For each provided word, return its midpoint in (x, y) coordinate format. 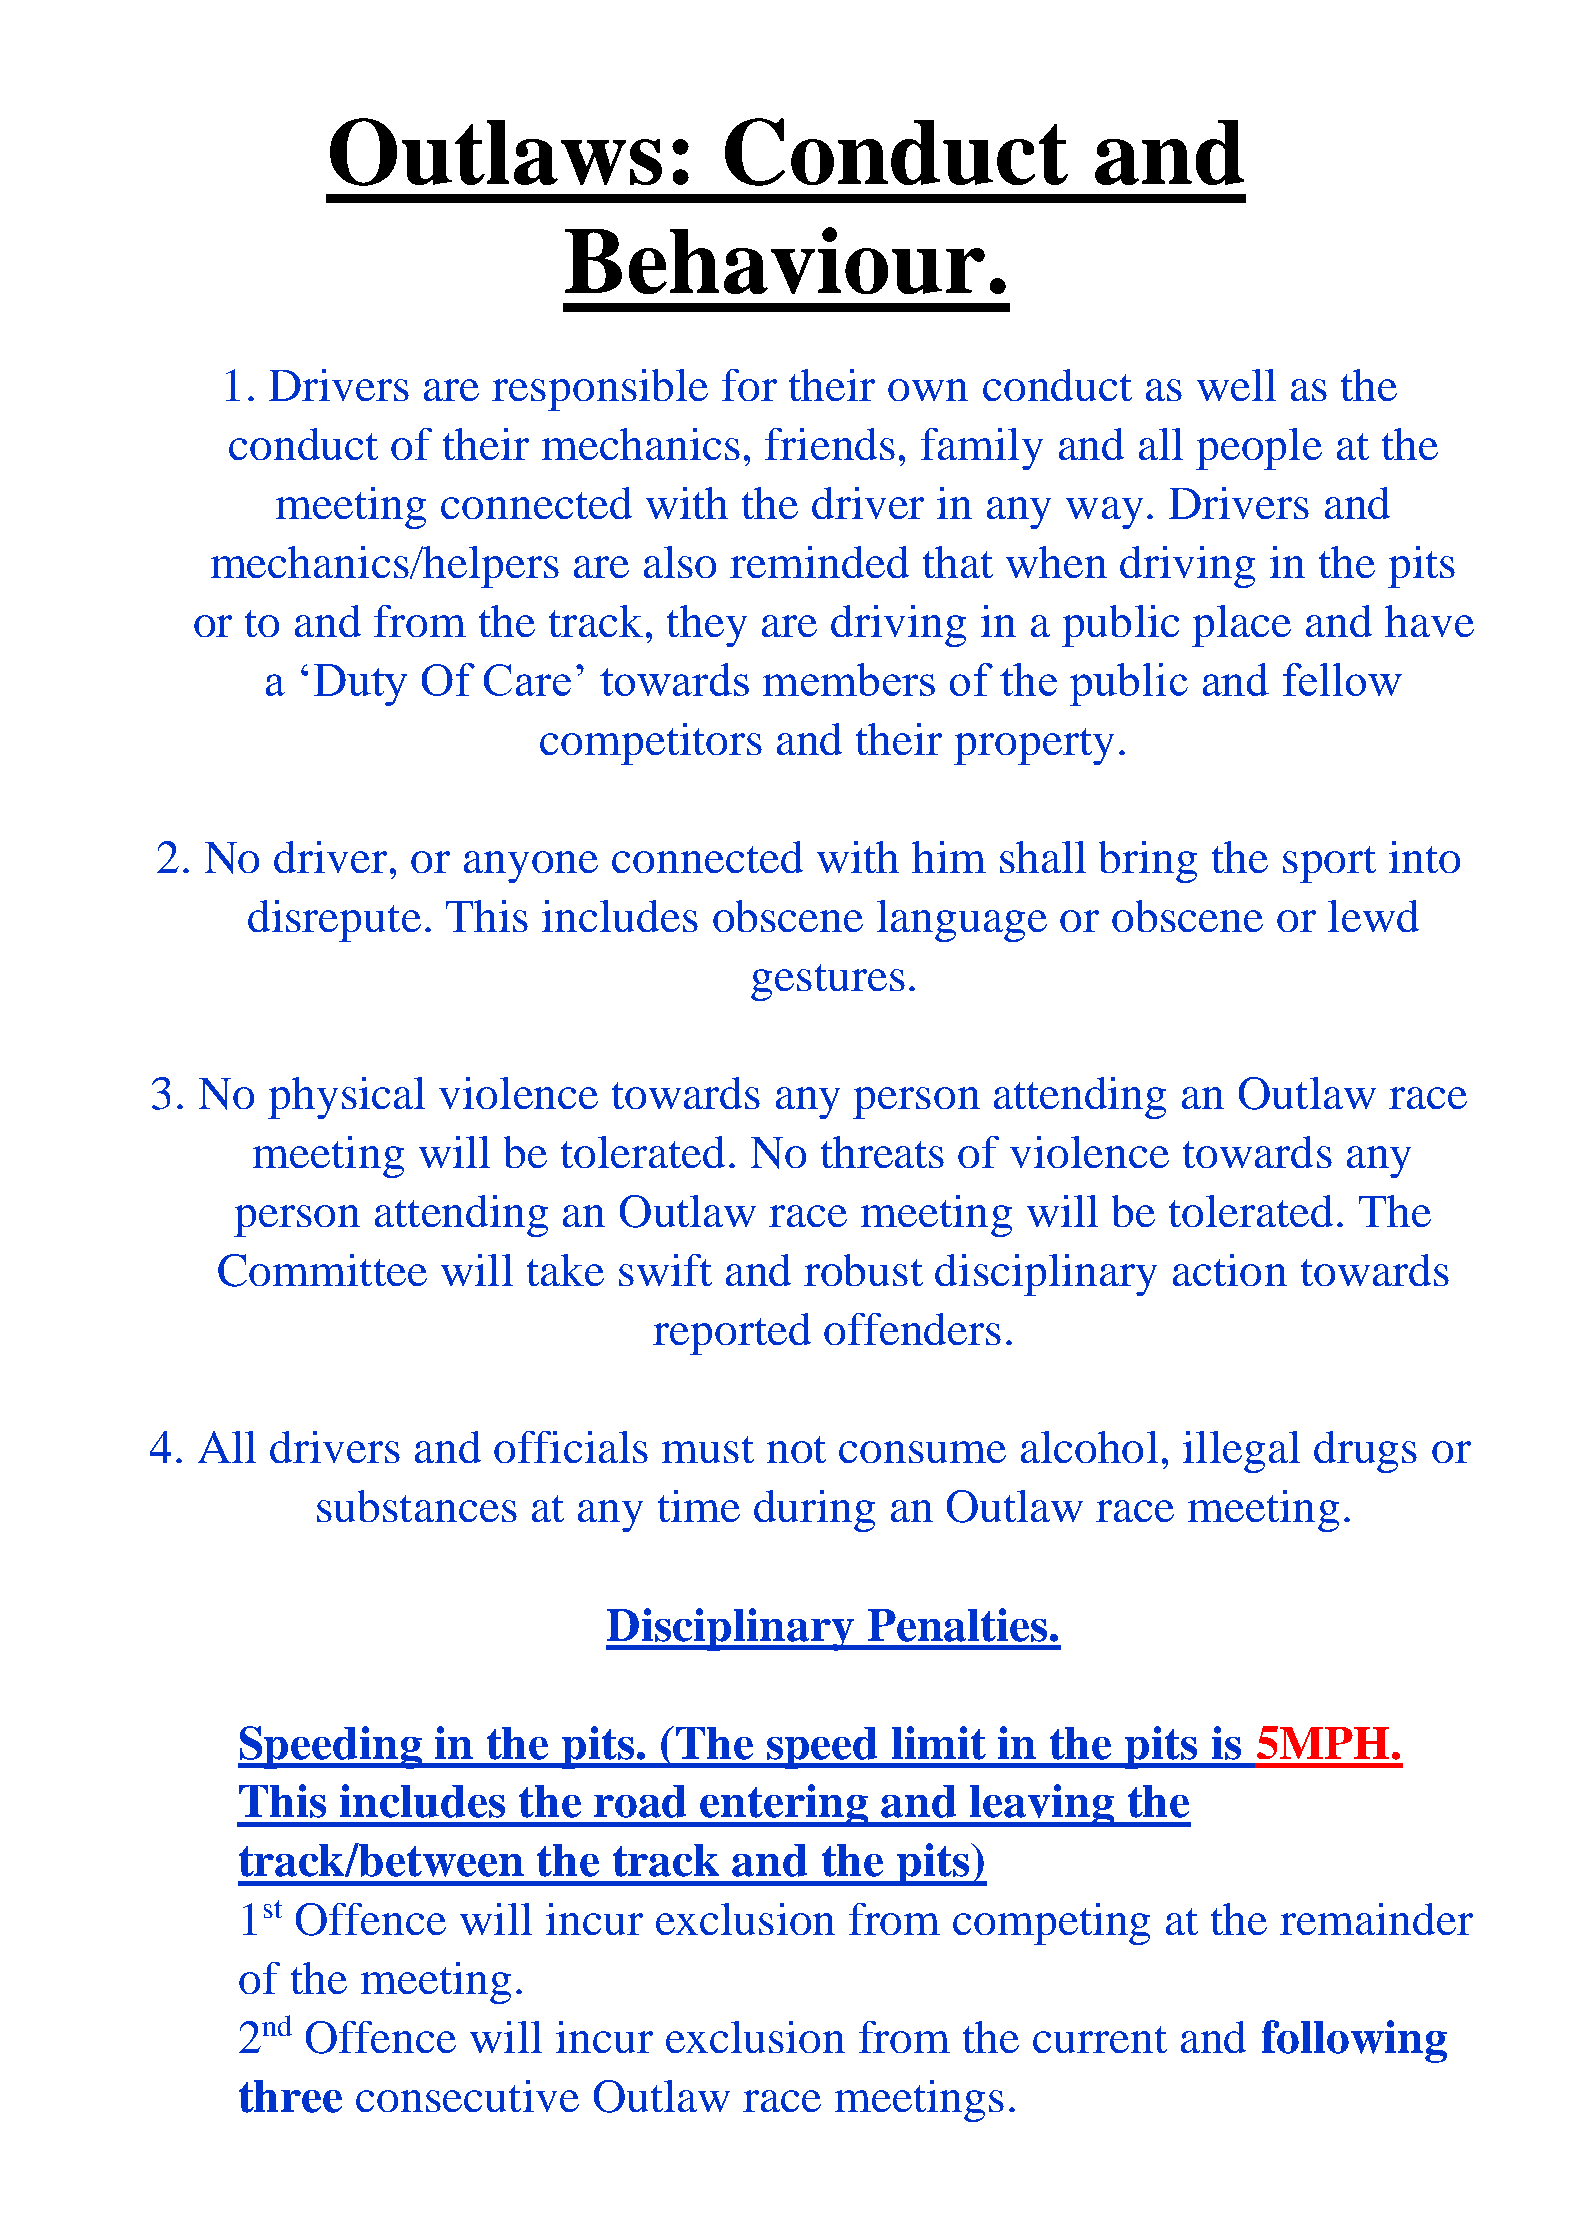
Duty (360, 685)
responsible (600, 390)
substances (417, 1506)
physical (346, 1098)
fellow (1342, 679)
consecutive (467, 2096)
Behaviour (775, 260)
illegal (1241, 1452)
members (849, 679)
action (1230, 1270)
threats (882, 1152)
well (1236, 385)
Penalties (957, 1625)
